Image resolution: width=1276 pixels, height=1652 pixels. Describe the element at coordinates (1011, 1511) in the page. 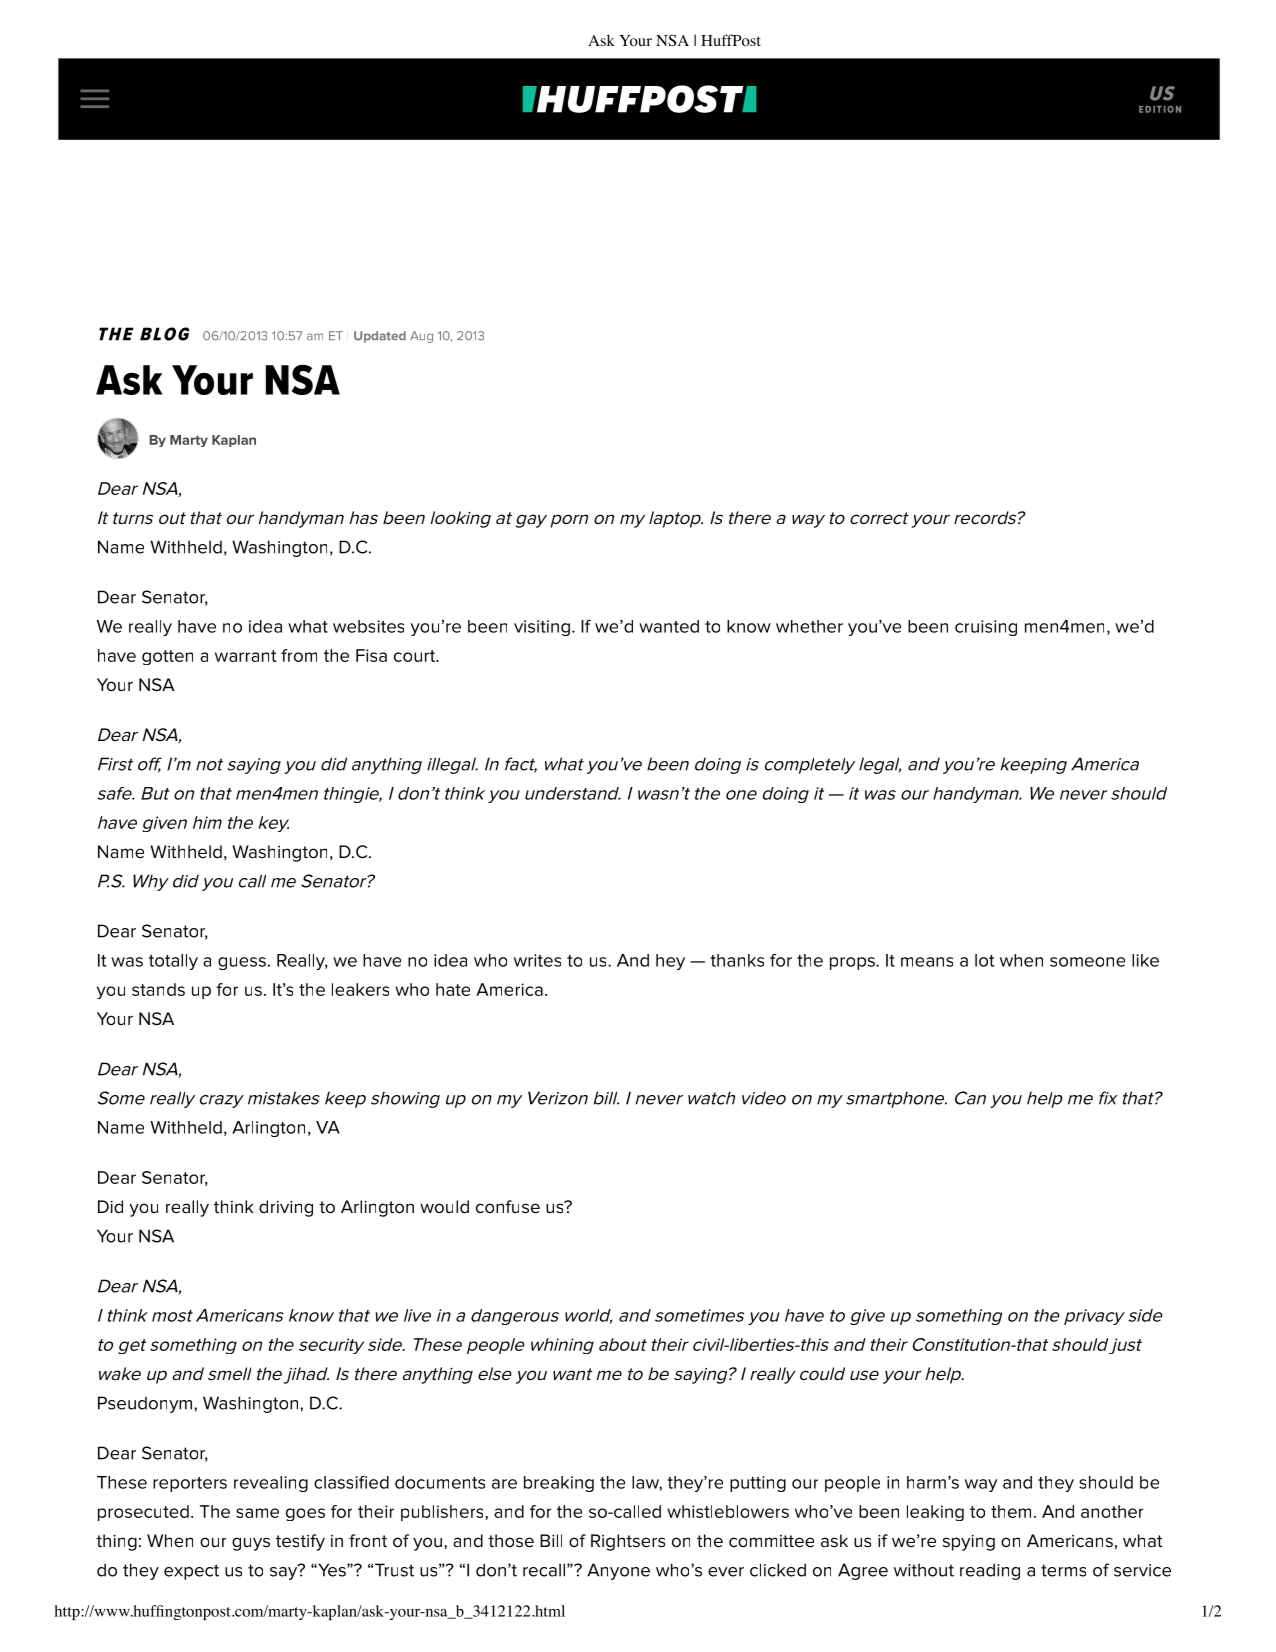

I see `them` at that location.
